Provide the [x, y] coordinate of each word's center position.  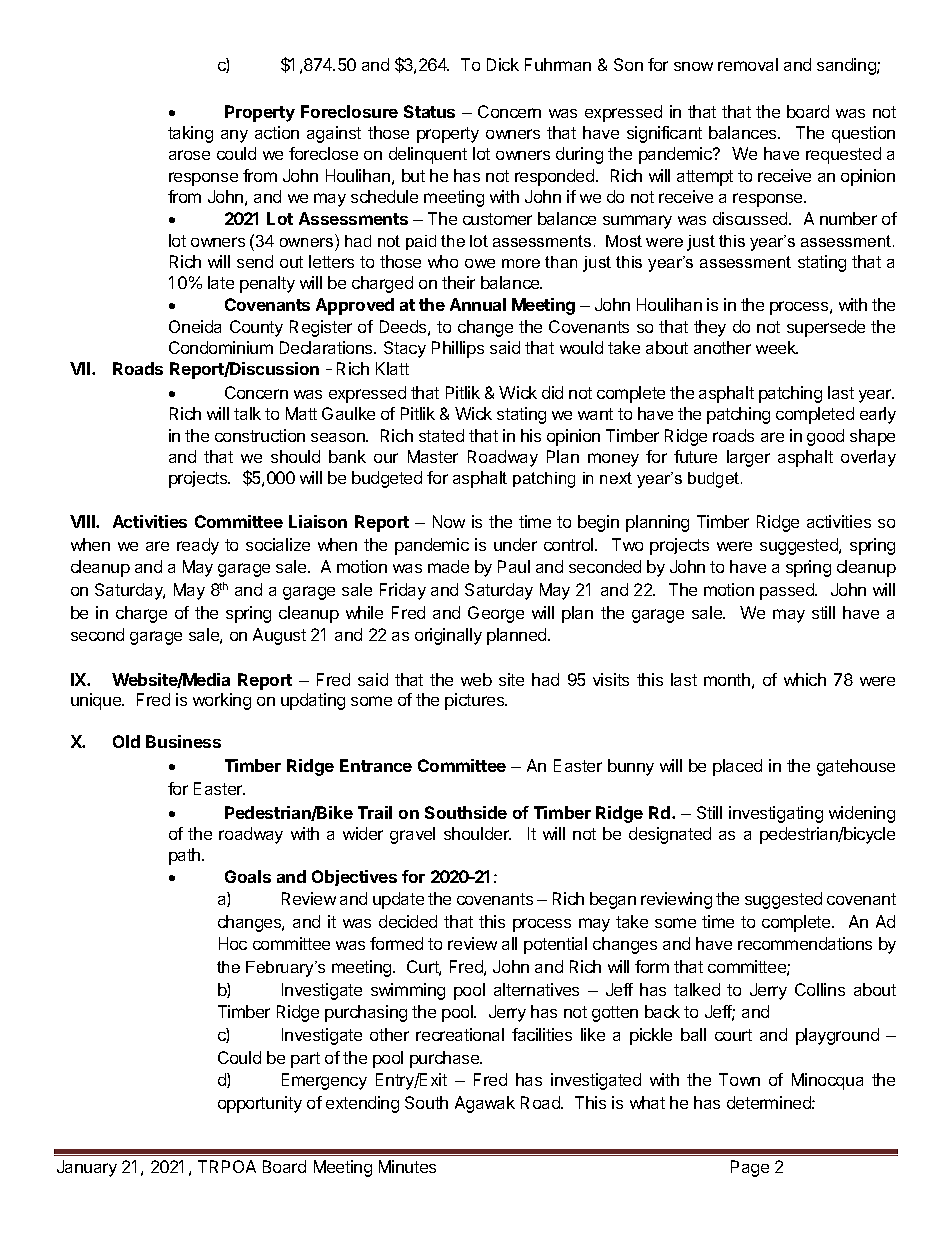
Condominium [221, 347]
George [496, 614]
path [186, 856]
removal [748, 64]
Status [429, 111]
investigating [776, 814]
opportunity [260, 1104]
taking [190, 134]
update [398, 900]
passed [788, 591]
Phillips [458, 349]
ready [198, 546]
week [777, 347]
